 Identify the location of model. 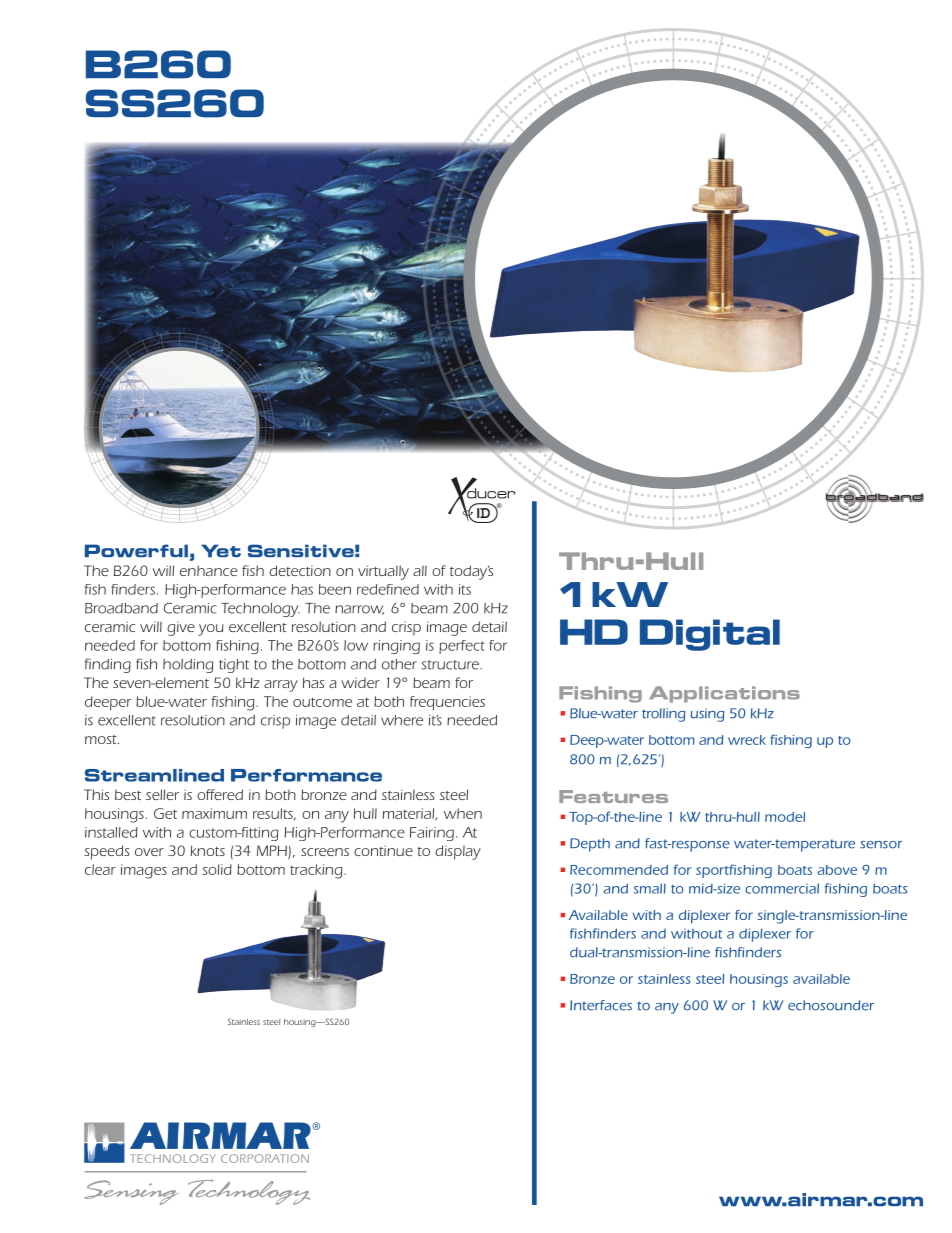
(785, 817).
